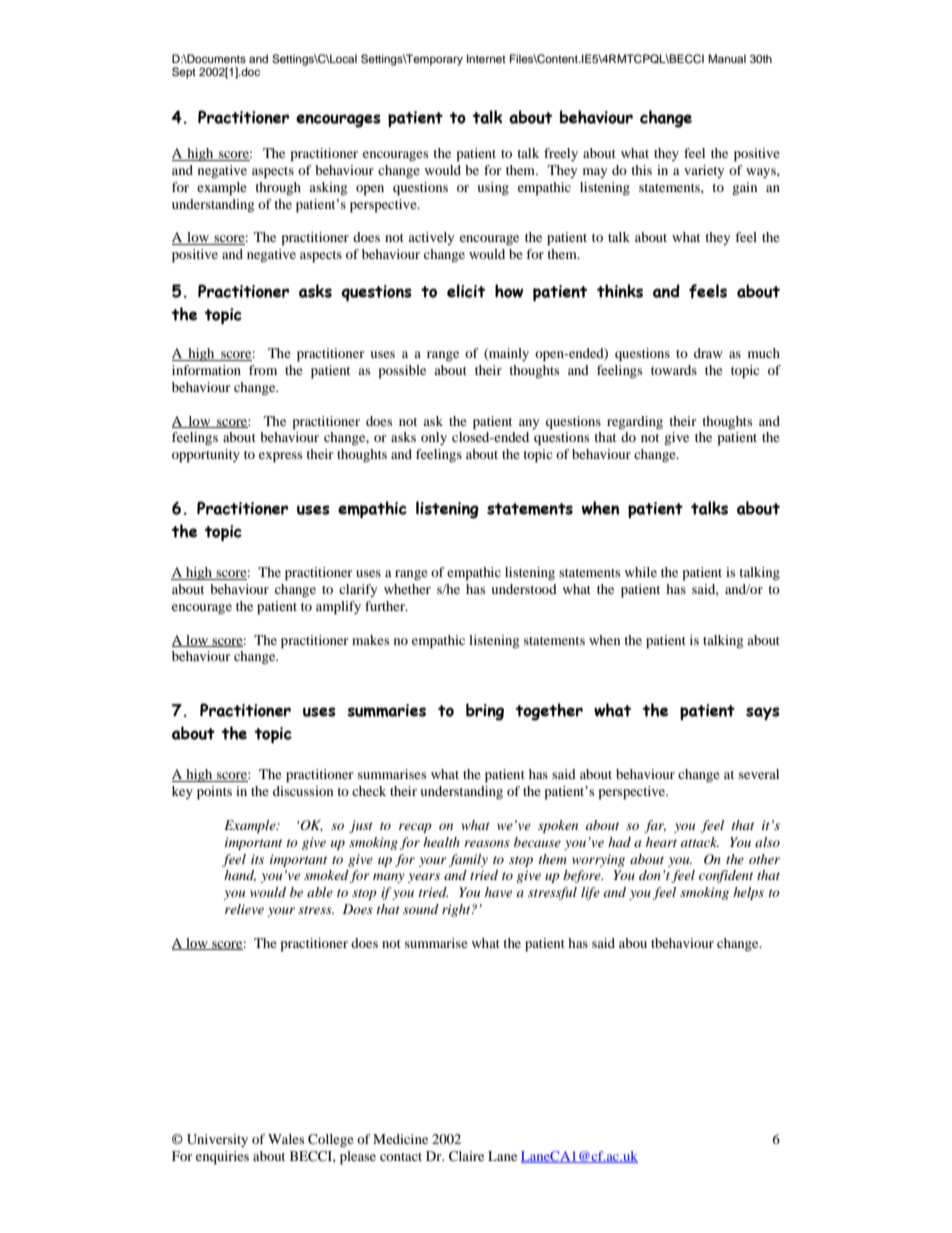 The width and height of the image is (952, 1233). Describe the element at coordinates (280, 457) in the image. I see `express` at that location.
